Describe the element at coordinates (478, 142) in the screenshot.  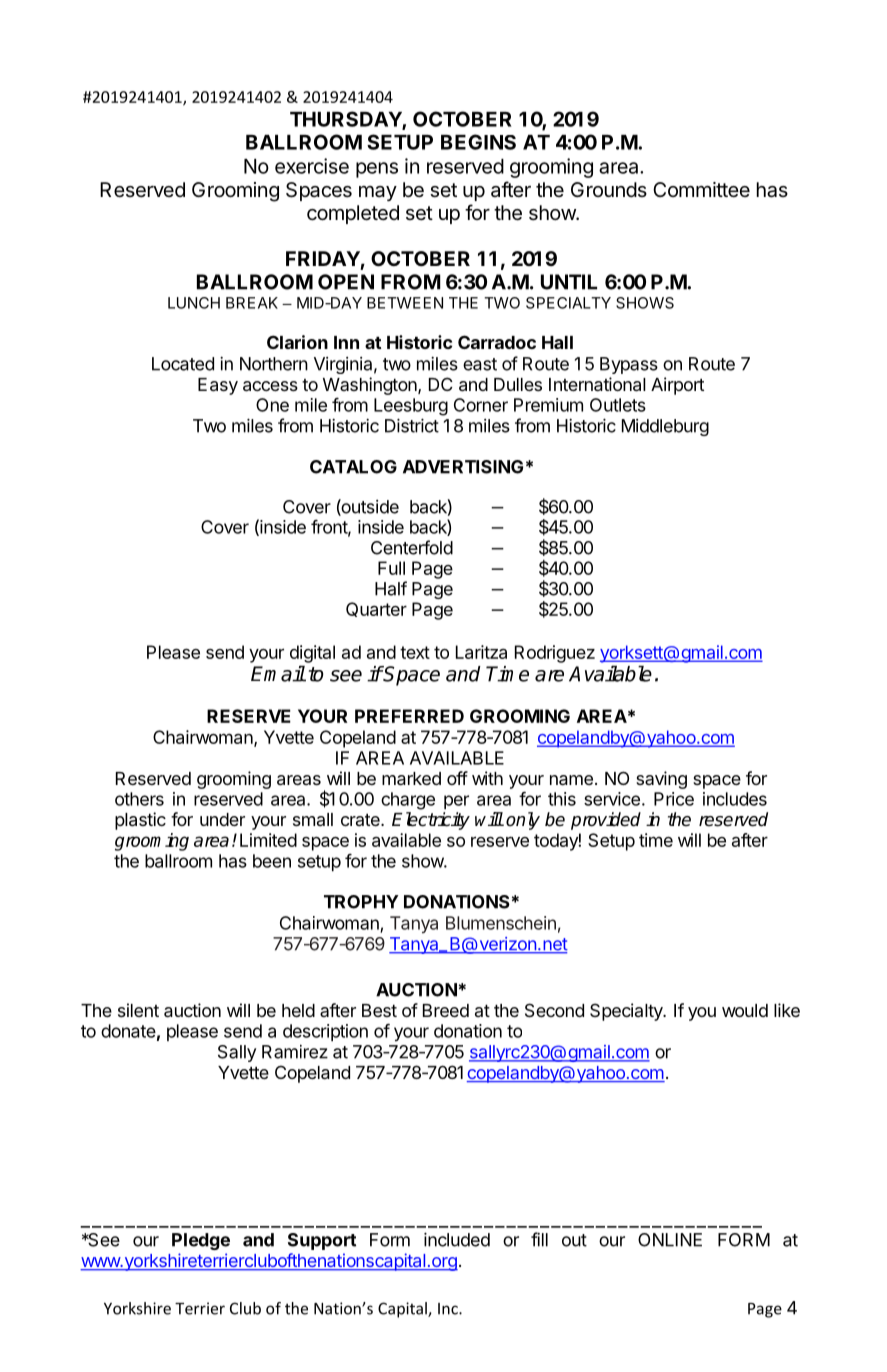
I see `BEGINS` at that location.
